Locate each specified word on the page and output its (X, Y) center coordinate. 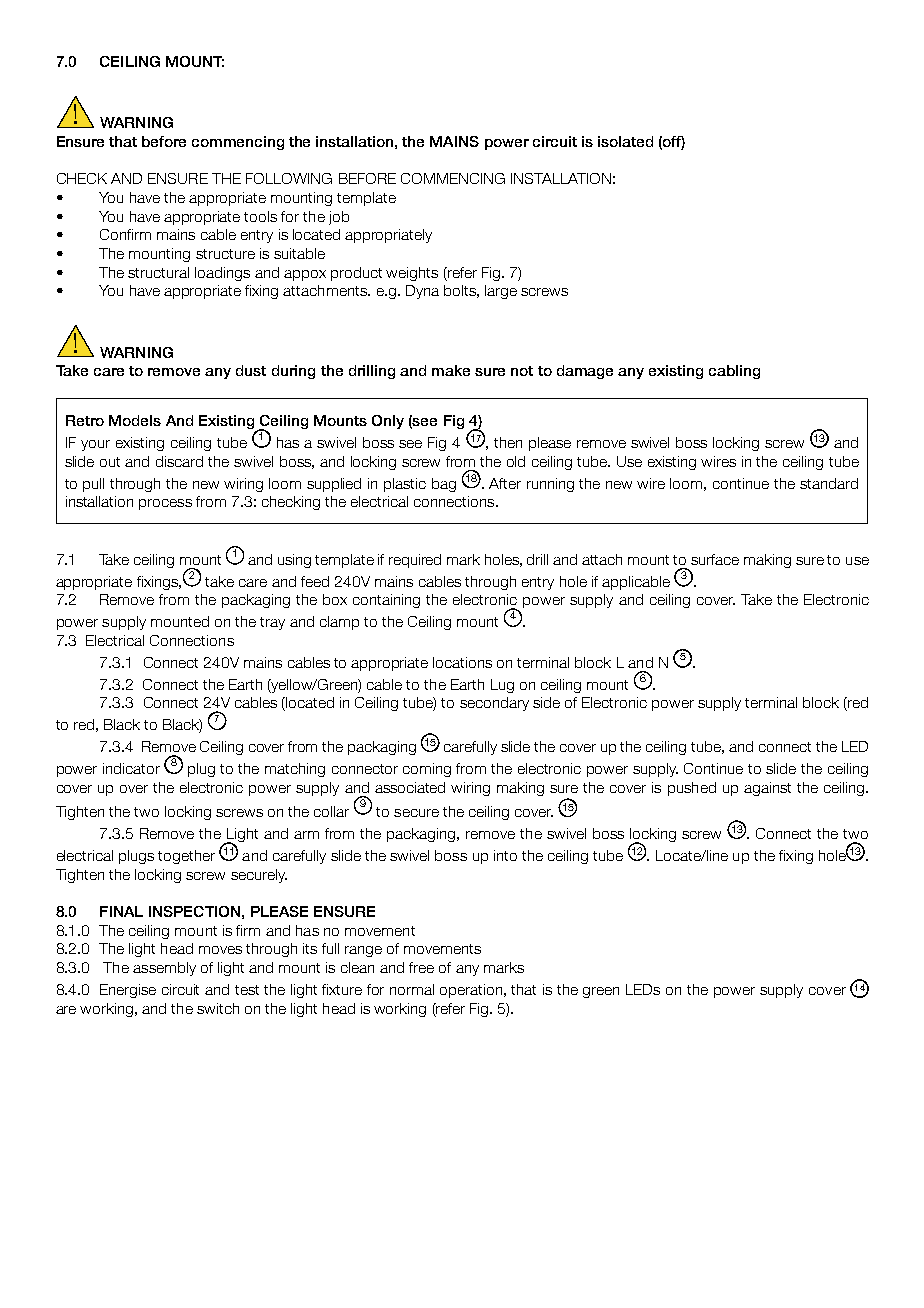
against (767, 789)
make (451, 370)
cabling (734, 372)
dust (251, 370)
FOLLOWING (289, 178)
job (339, 218)
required (415, 561)
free (421, 967)
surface (715, 559)
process (165, 504)
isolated (625, 141)
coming (427, 770)
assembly (164, 969)
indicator (131, 768)
